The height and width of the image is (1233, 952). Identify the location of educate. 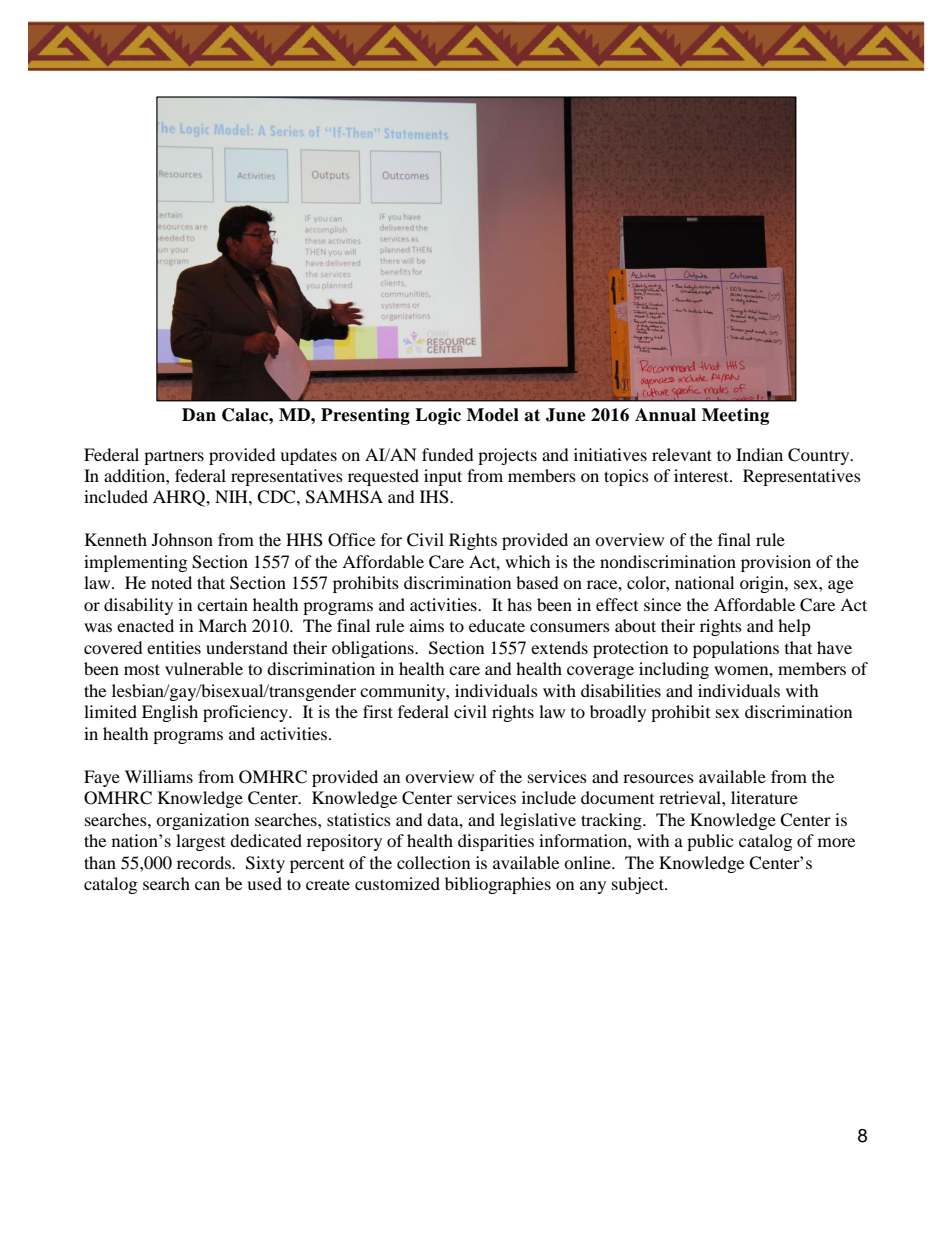
(497, 625).
